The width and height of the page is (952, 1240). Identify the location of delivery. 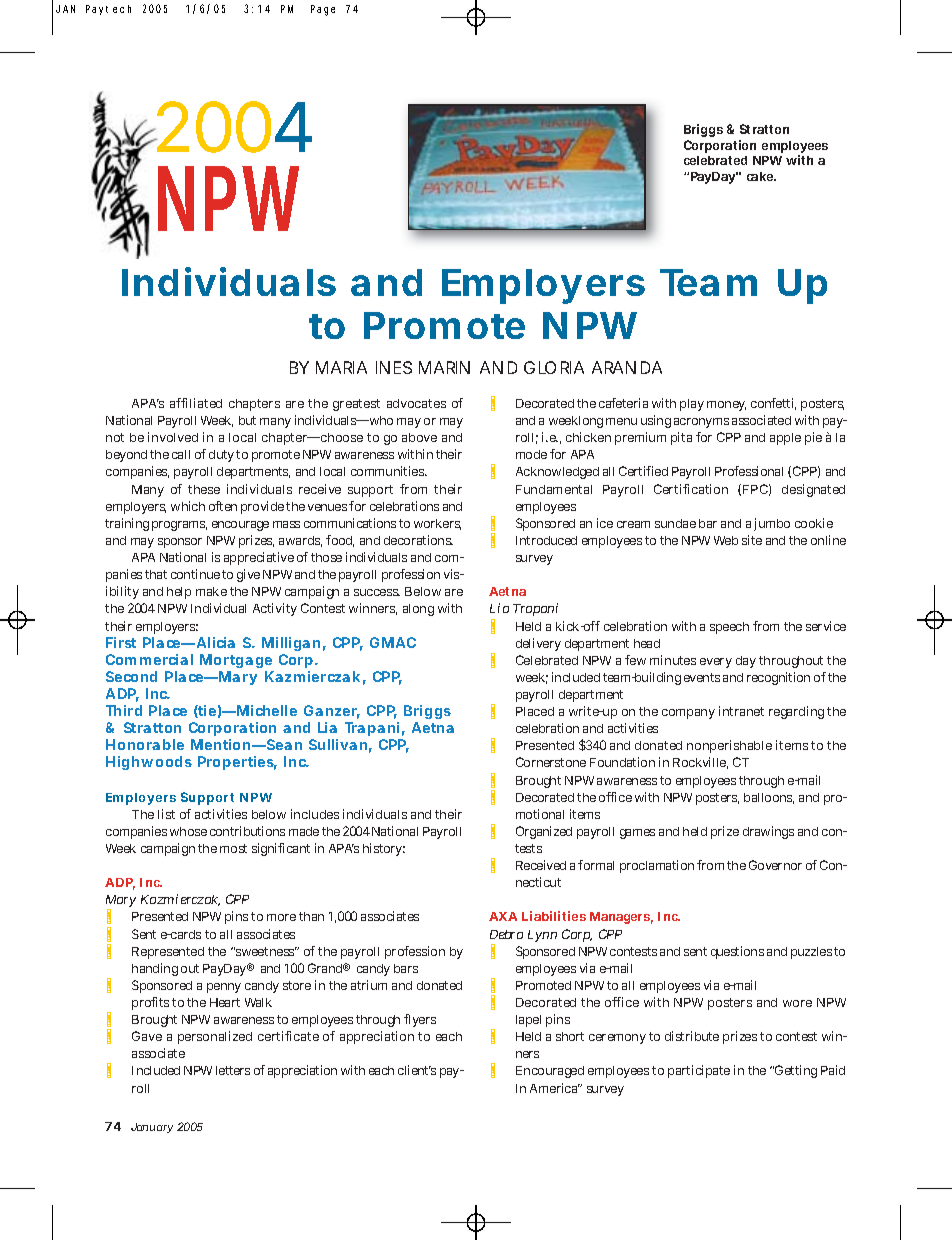
(538, 644).
